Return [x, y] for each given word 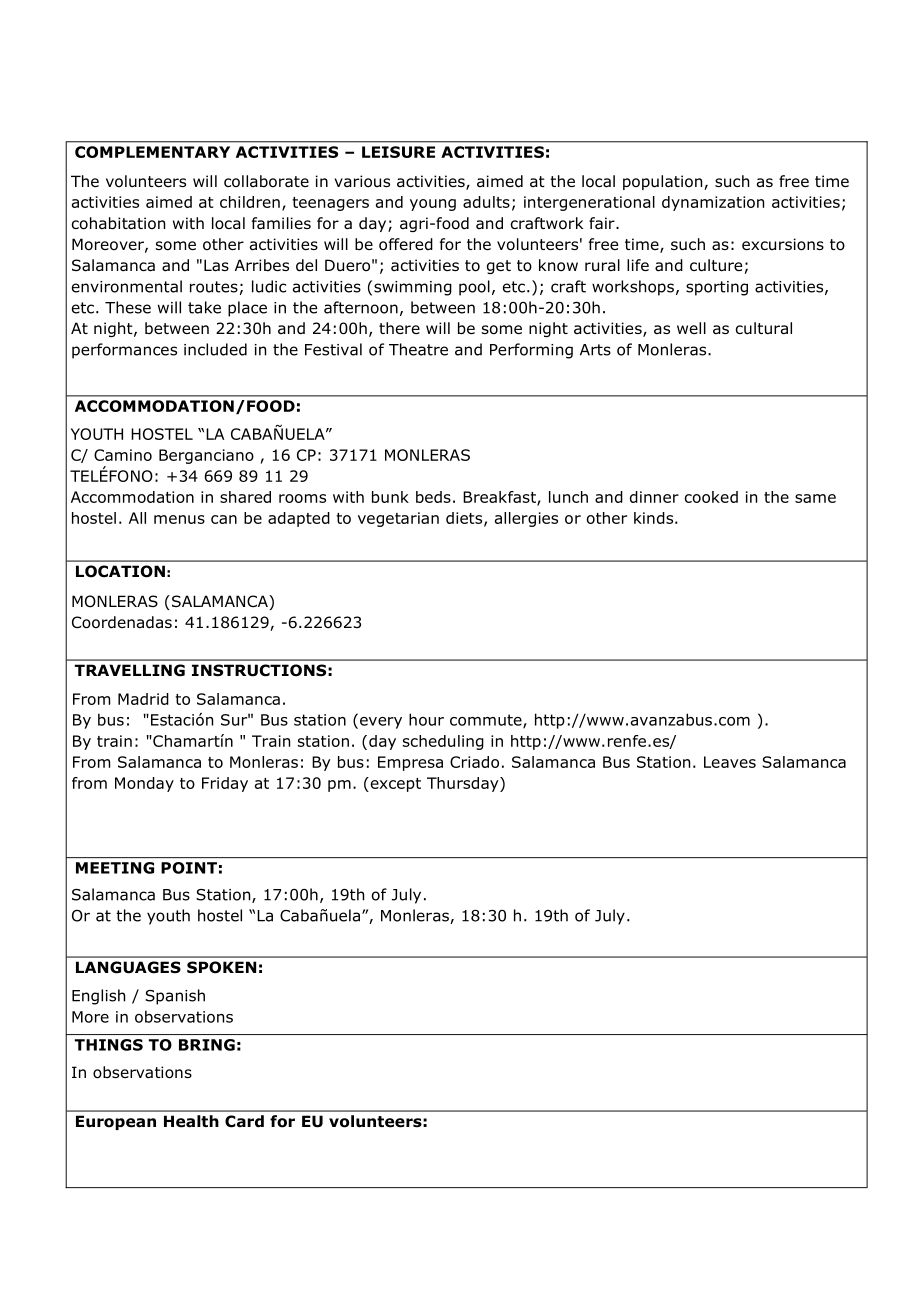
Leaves [730, 762]
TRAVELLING [130, 670]
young [433, 205]
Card [244, 1121]
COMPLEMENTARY [152, 152]
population [664, 182]
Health [191, 1121]
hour [426, 719]
